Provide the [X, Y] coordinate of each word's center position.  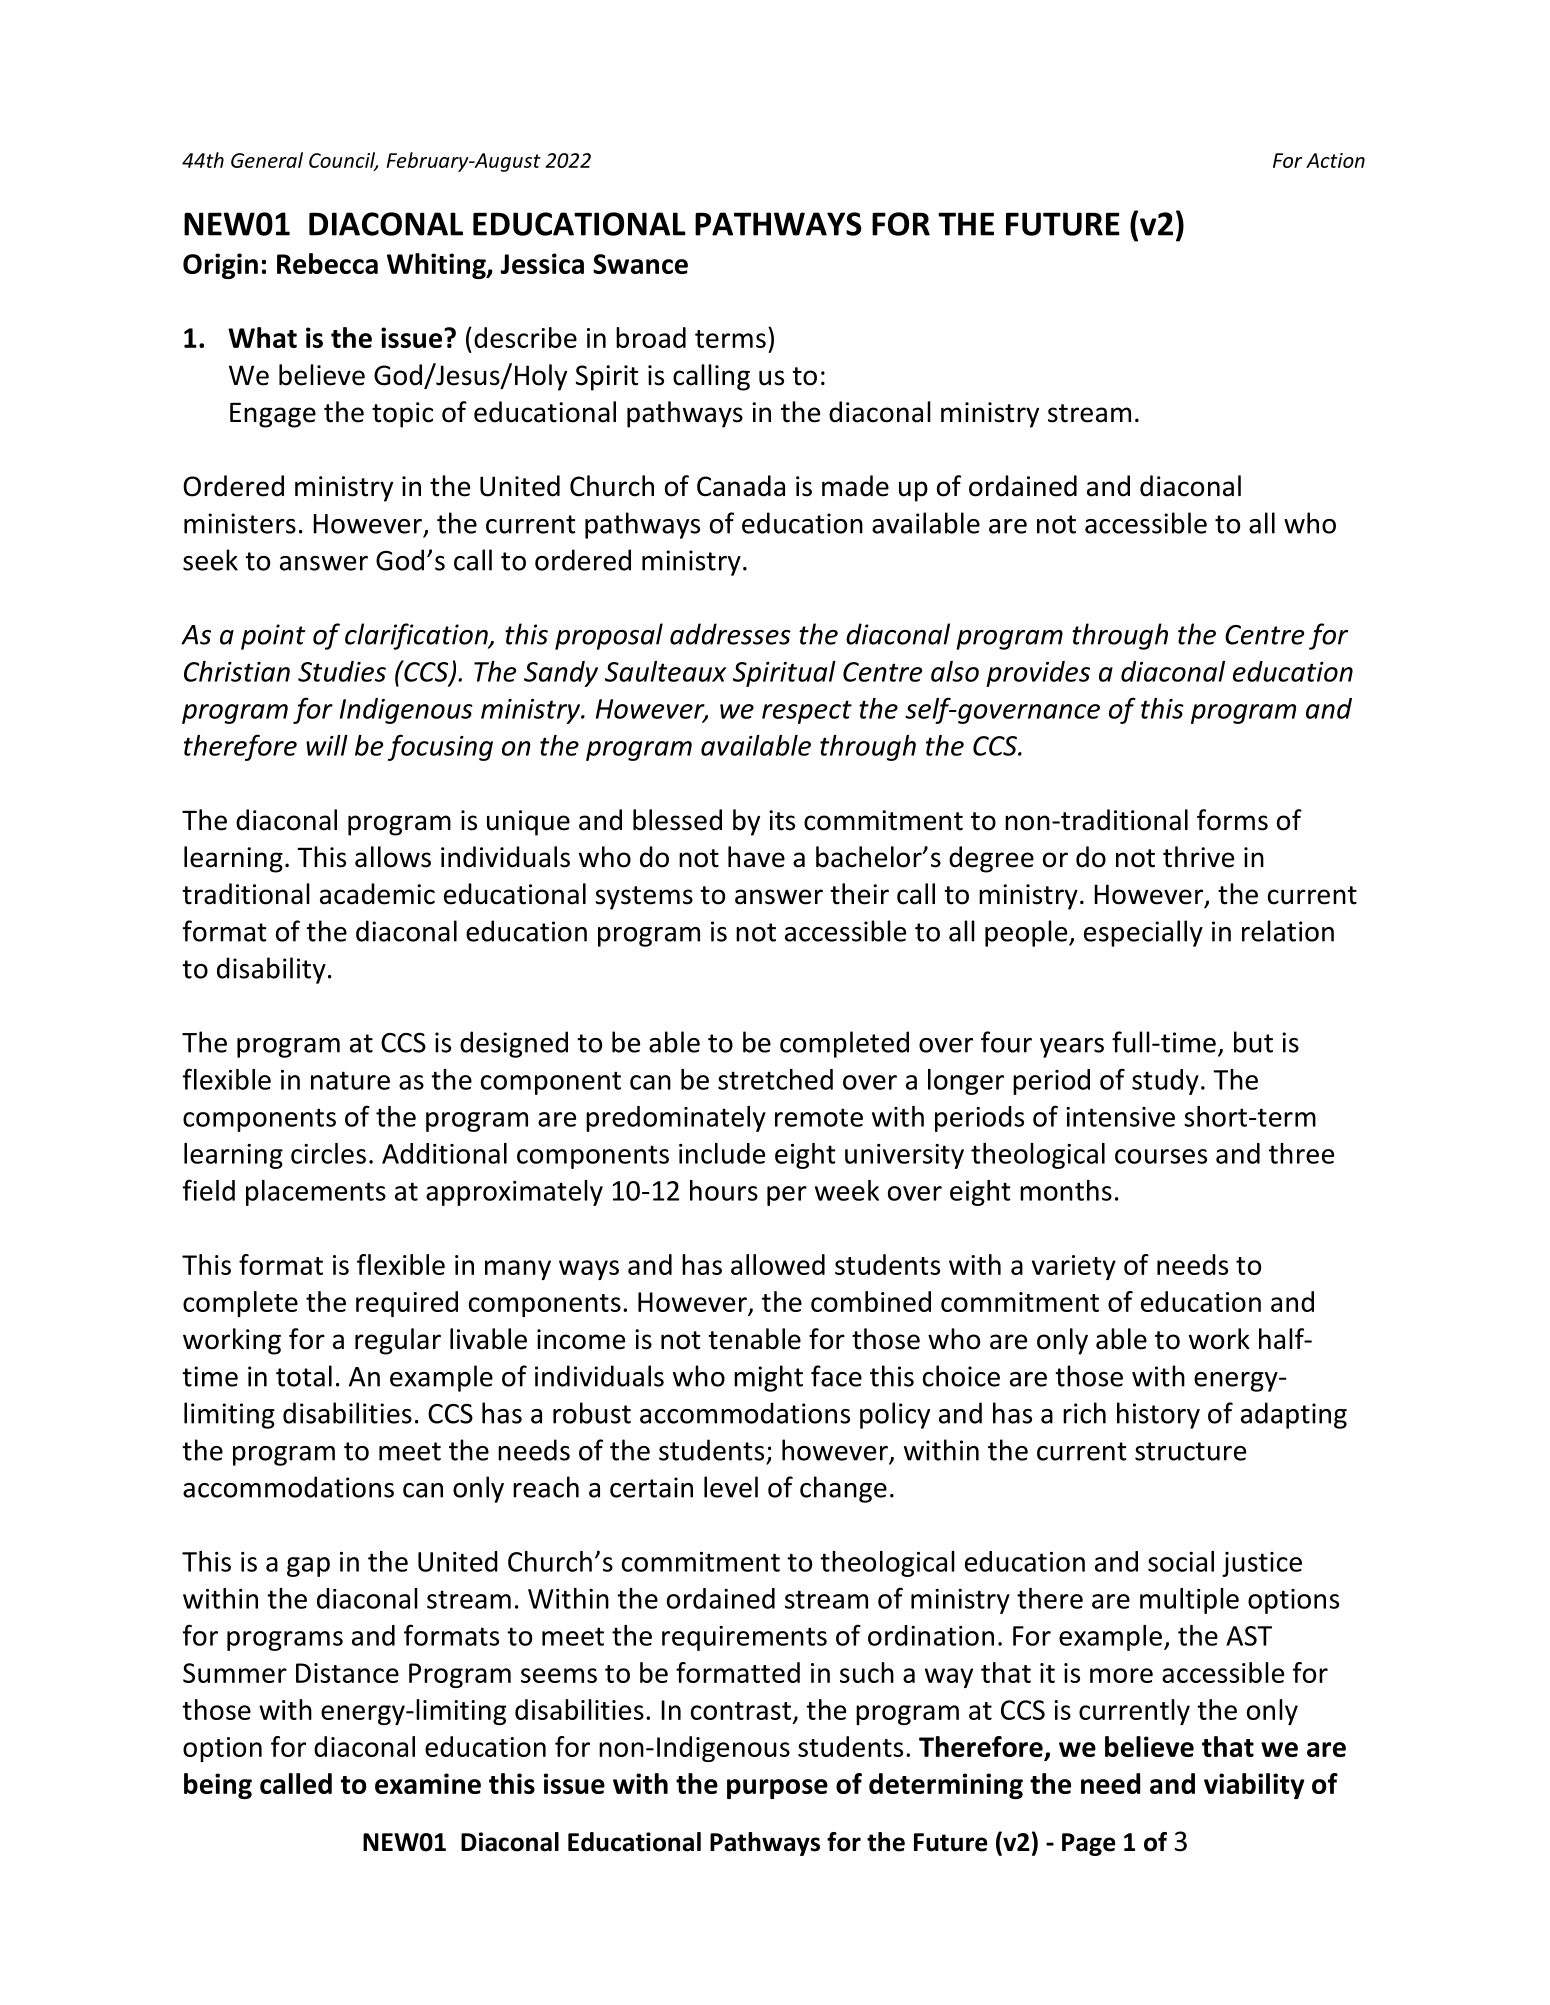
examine [428, 1783]
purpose [777, 1789]
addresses [730, 634]
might [768, 1378]
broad [651, 337]
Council [343, 161]
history [1158, 1415]
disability [271, 970]
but [1253, 1042]
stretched [775, 1079]
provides [1038, 674]
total [304, 1376]
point [273, 637]
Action [1335, 160]
